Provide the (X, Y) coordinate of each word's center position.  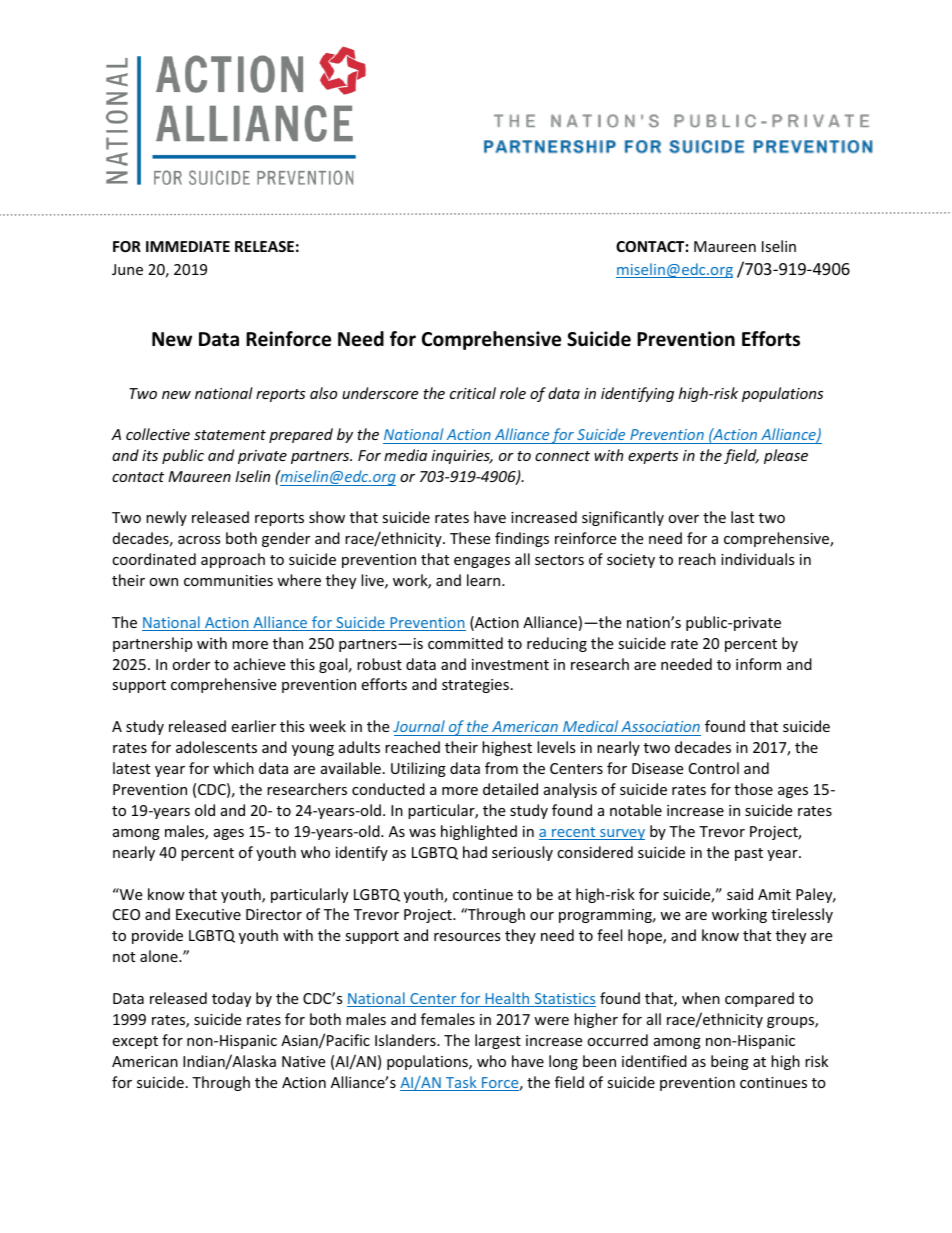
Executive (208, 914)
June (127, 269)
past (749, 854)
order (191, 664)
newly (166, 518)
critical (473, 393)
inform (758, 664)
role (513, 393)
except (135, 1042)
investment (510, 664)
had (475, 852)
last (742, 517)
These (470, 538)
